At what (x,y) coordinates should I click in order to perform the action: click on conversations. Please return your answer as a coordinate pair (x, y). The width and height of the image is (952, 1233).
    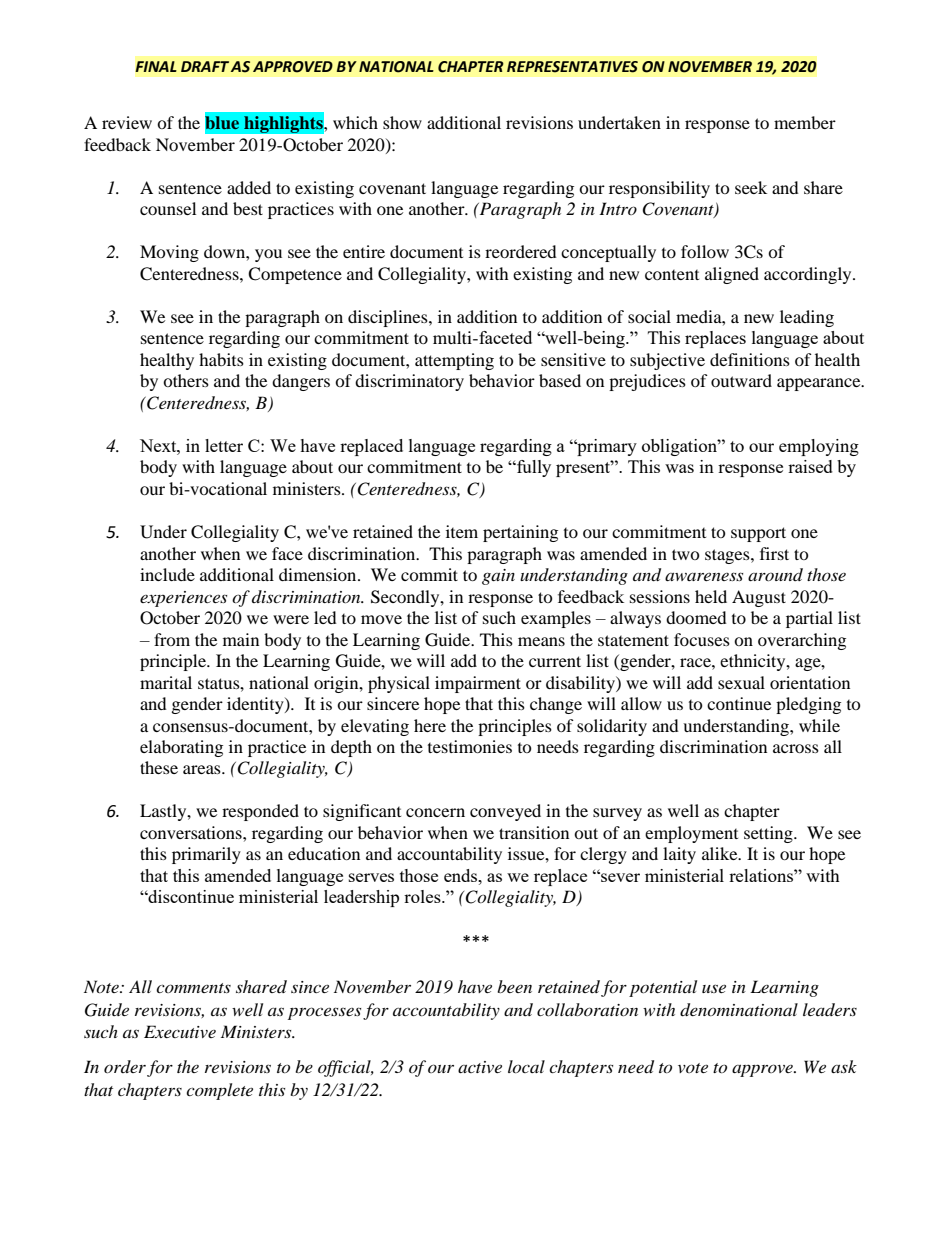
    Looking at the image, I should click on (192, 832).
